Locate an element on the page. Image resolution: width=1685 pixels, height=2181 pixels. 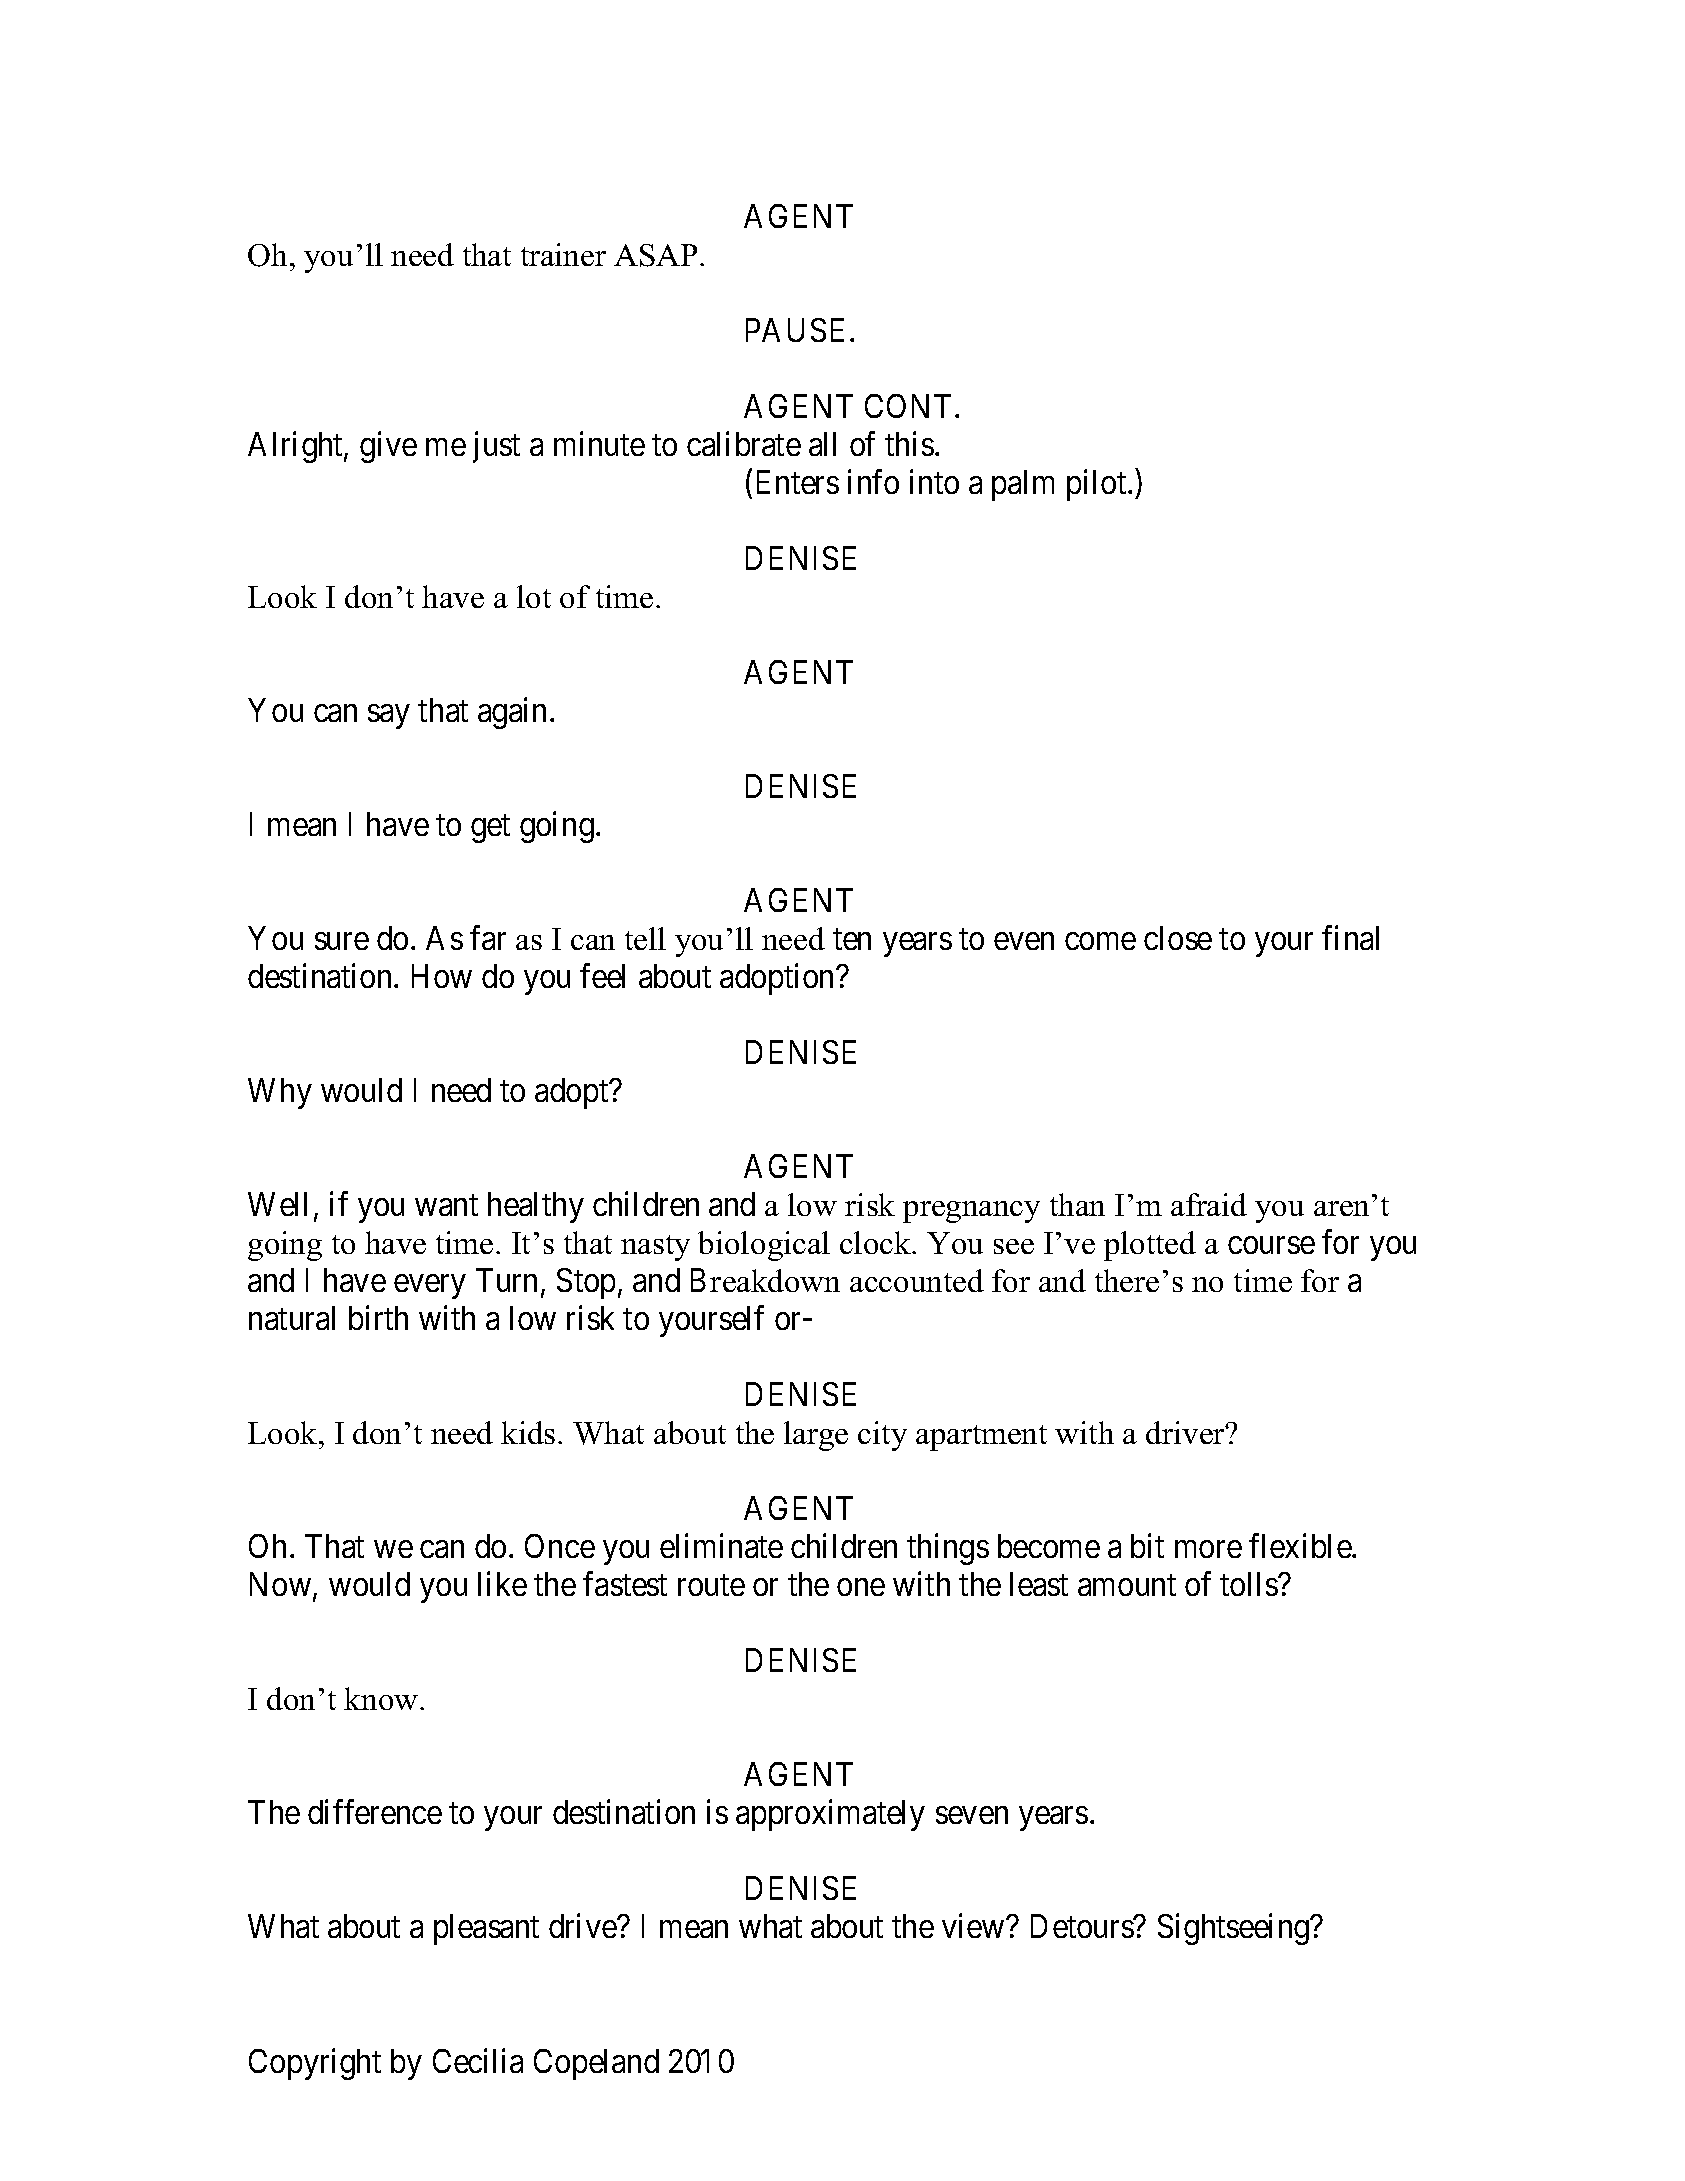
palm is located at coordinates (1023, 485).
